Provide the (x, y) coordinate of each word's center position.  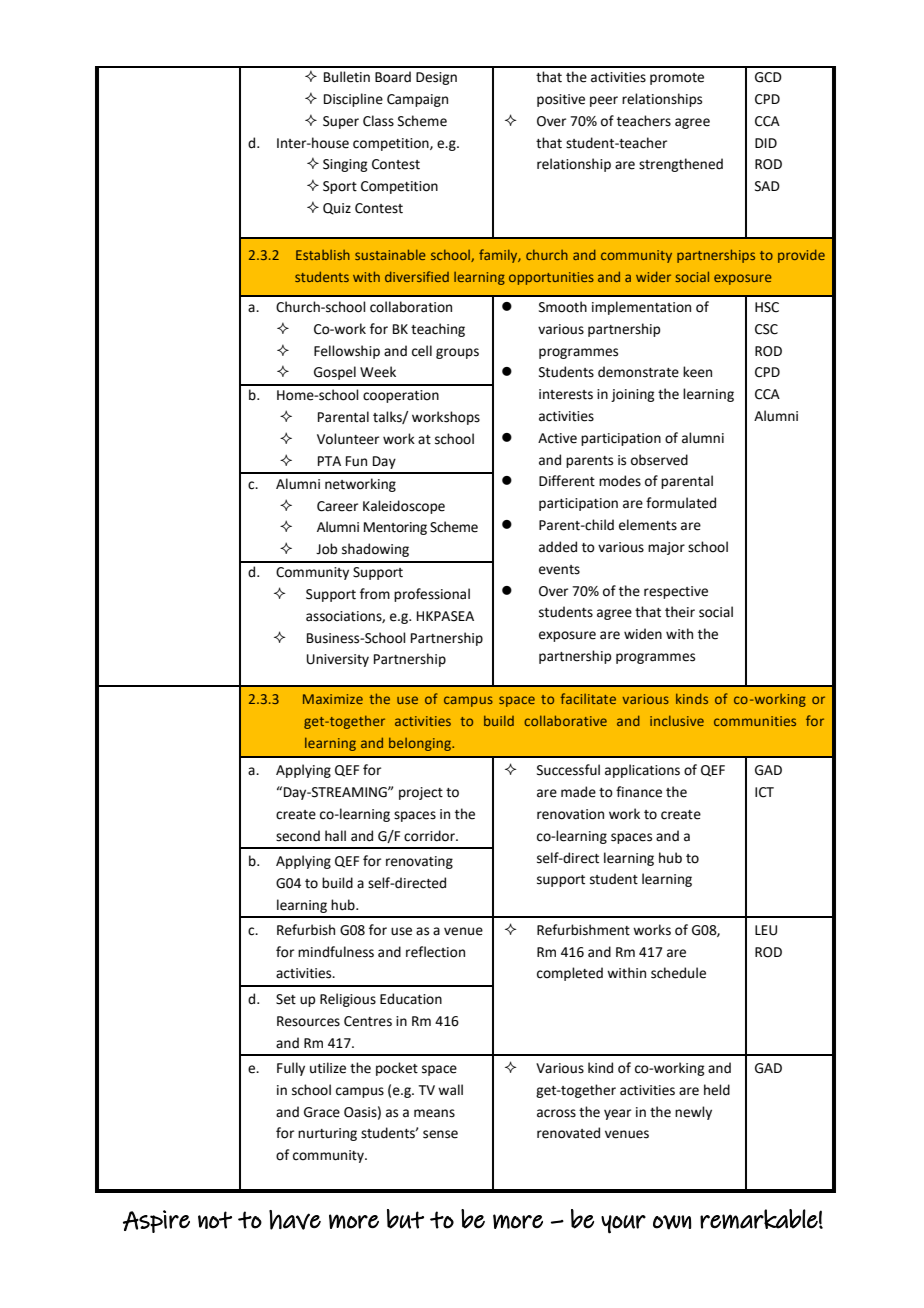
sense (440, 1134)
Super (341, 122)
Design (436, 78)
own (672, 1222)
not (215, 1220)
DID (766, 143)
